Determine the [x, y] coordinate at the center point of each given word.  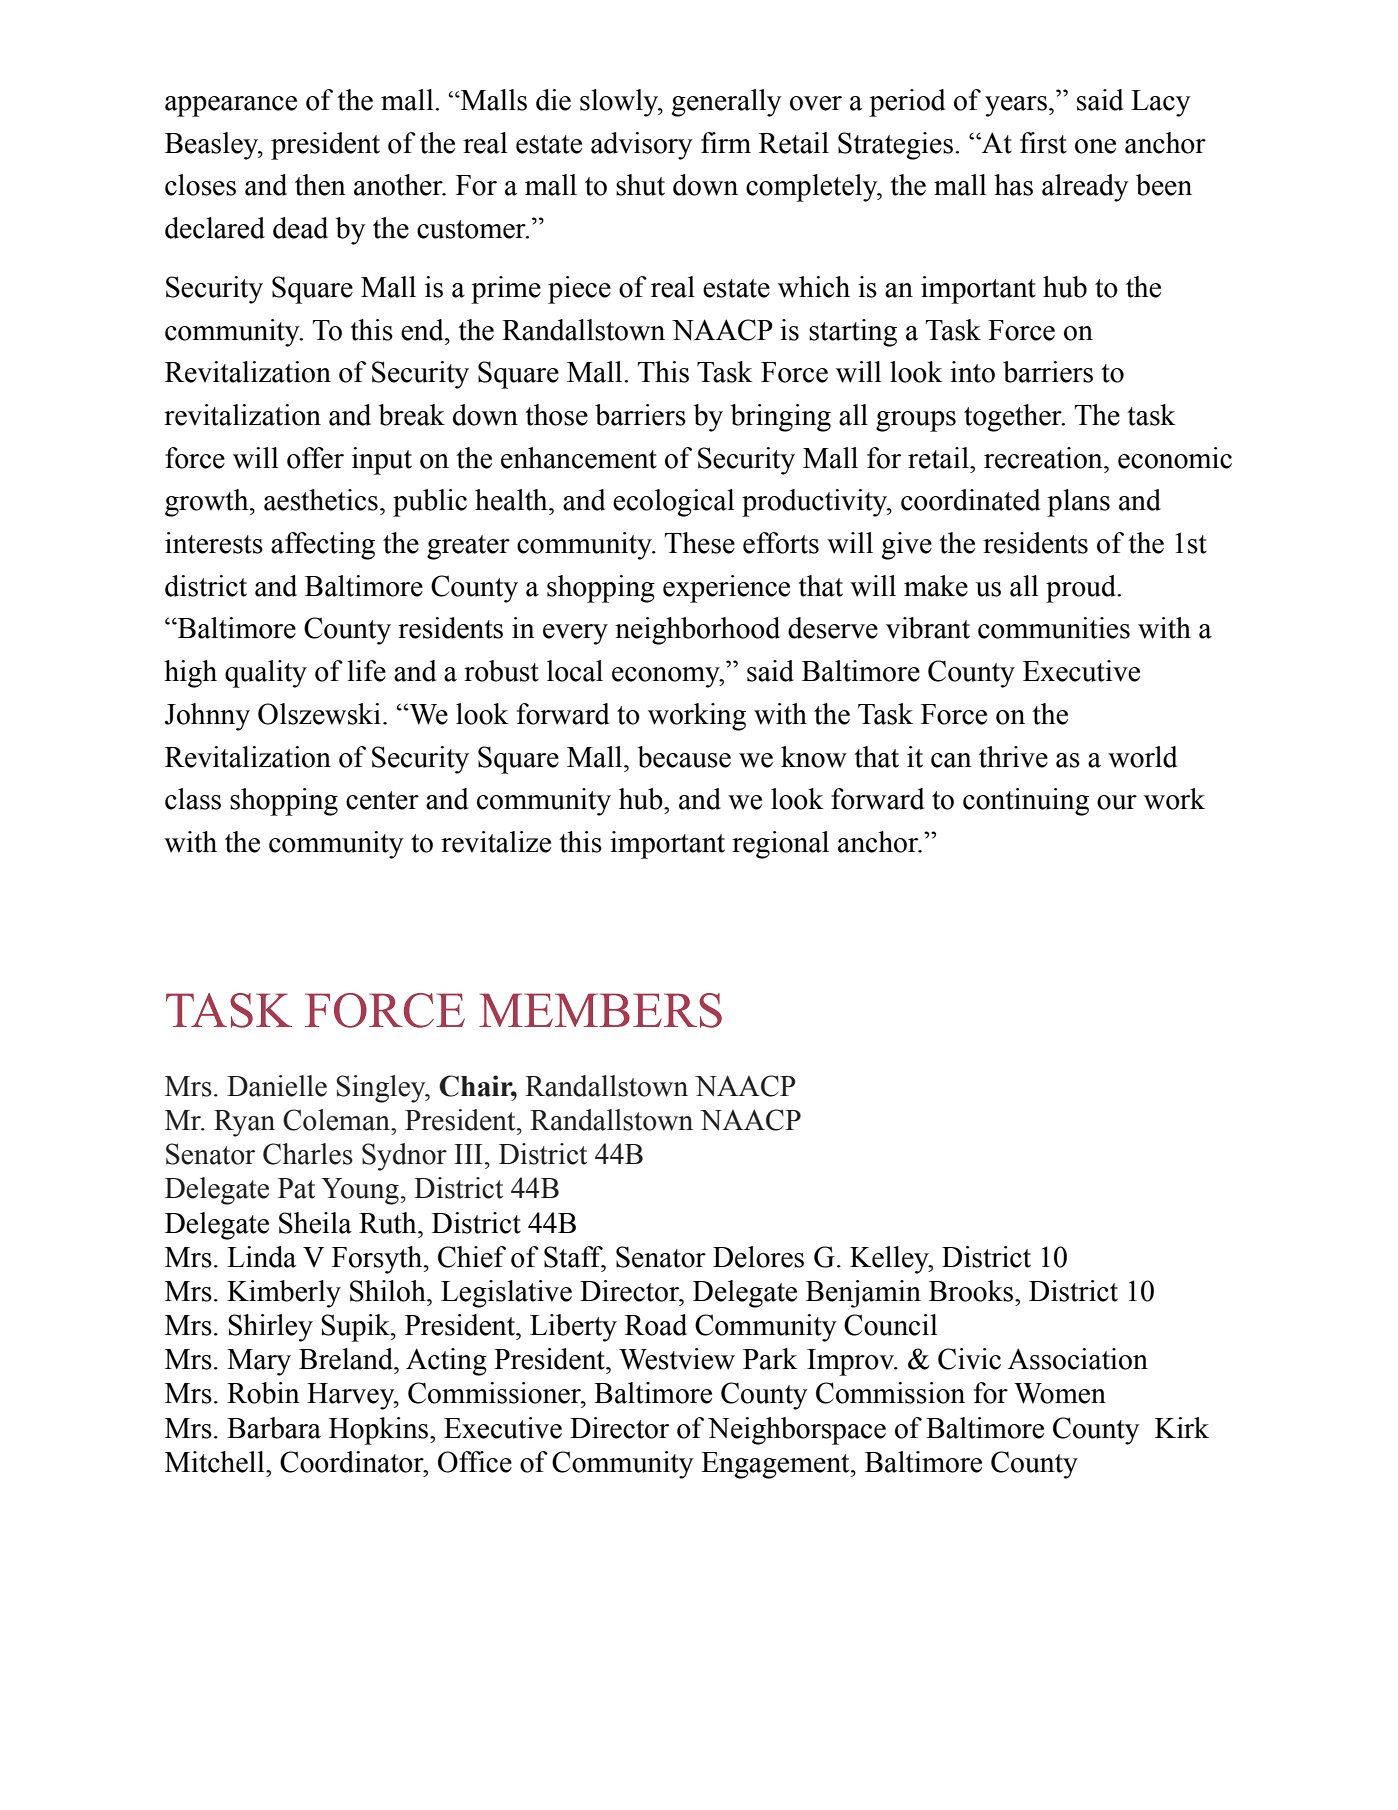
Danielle [277, 1086]
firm [726, 142]
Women [1060, 1393]
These [700, 543]
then [320, 185]
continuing [1026, 802]
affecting [323, 546]
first [1043, 143]
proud [1082, 589]
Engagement [776, 1465]
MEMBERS [600, 1010]
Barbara [274, 1428]
